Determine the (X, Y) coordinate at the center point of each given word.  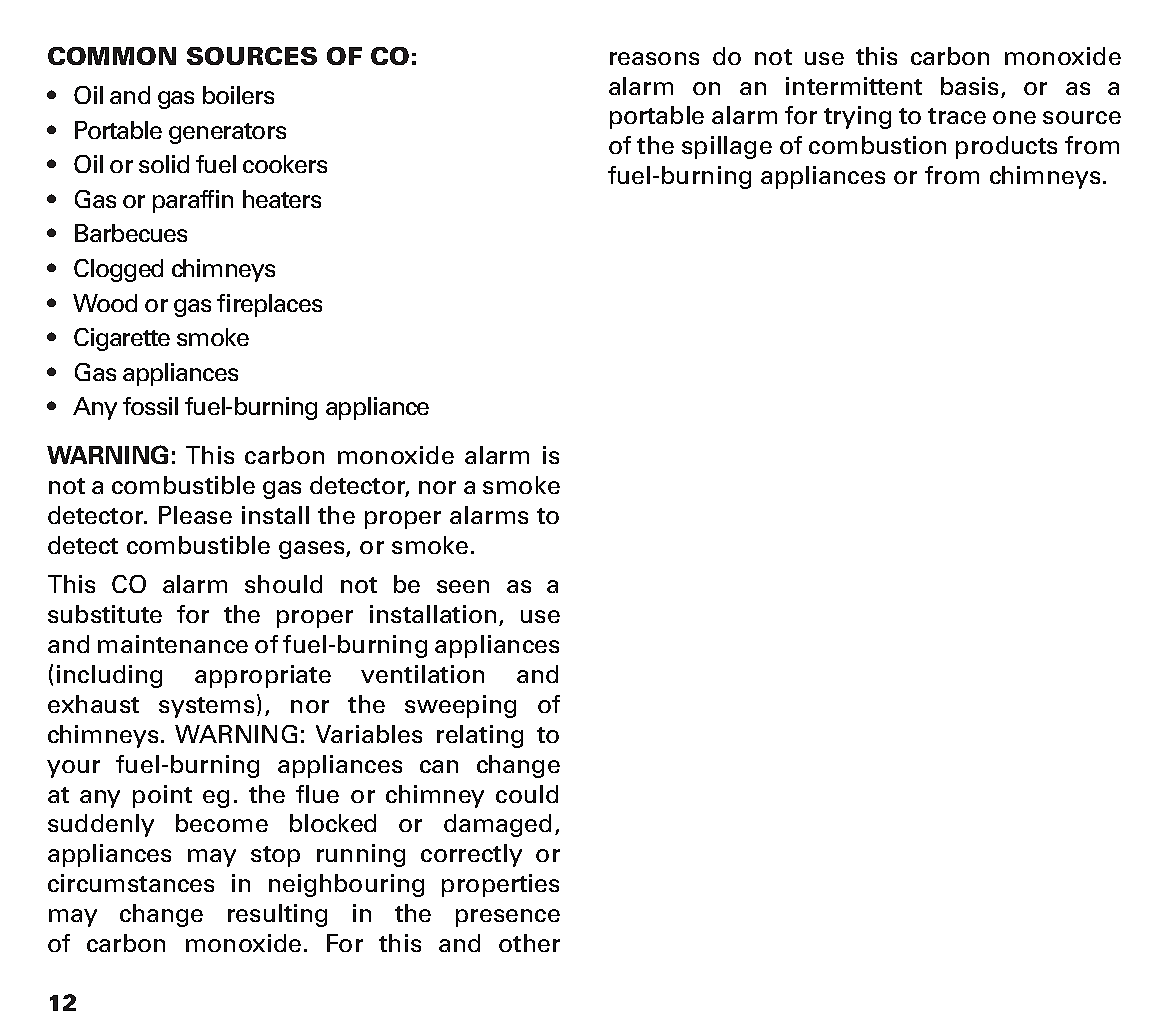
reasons (654, 58)
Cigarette (122, 339)
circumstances (131, 883)
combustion (877, 145)
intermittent (854, 86)
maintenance (173, 644)
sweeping (460, 706)
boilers (238, 95)
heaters (282, 199)
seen (463, 586)
